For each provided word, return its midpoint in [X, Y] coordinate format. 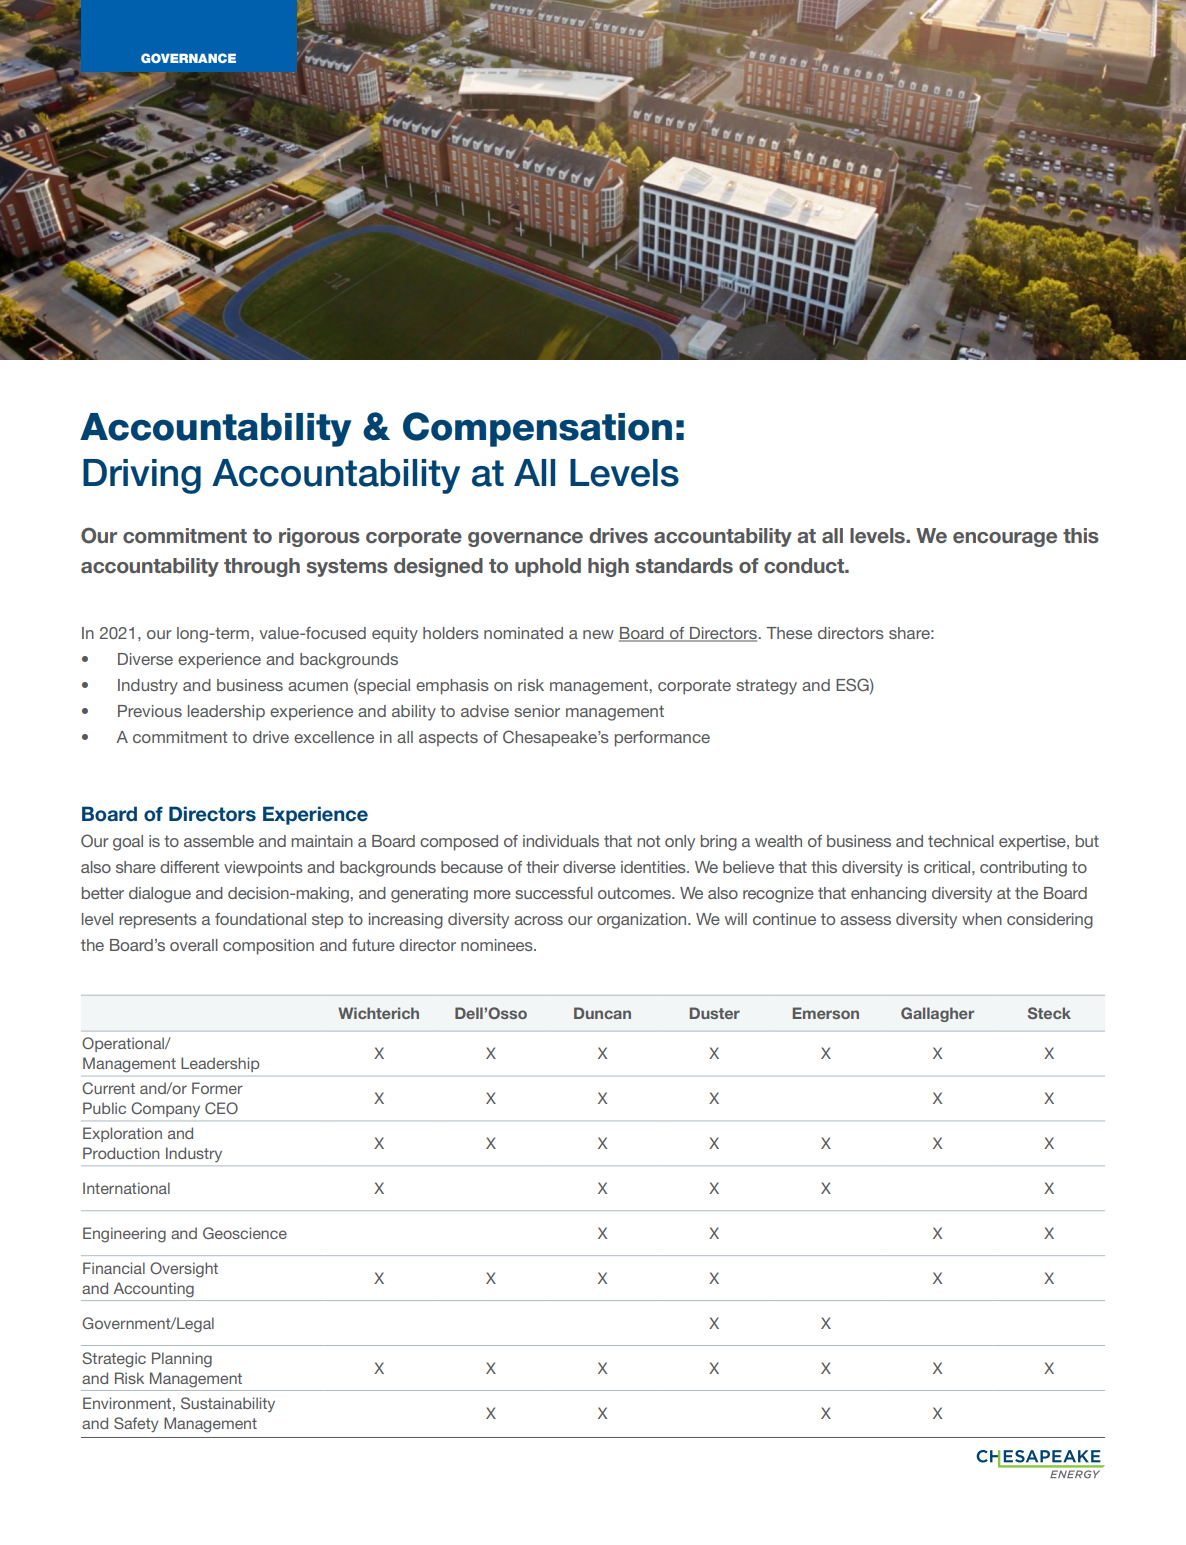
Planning [182, 1360]
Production [121, 1153]
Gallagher [937, 1014]
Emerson [826, 1013]
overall [194, 945]
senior [537, 711]
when [982, 919]
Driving [142, 476]
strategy [766, 687]
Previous [150, 711]
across [538, 920]
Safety [136, 1425]
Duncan [602, 1013]
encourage [1005, 539]
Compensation [537, 429]
